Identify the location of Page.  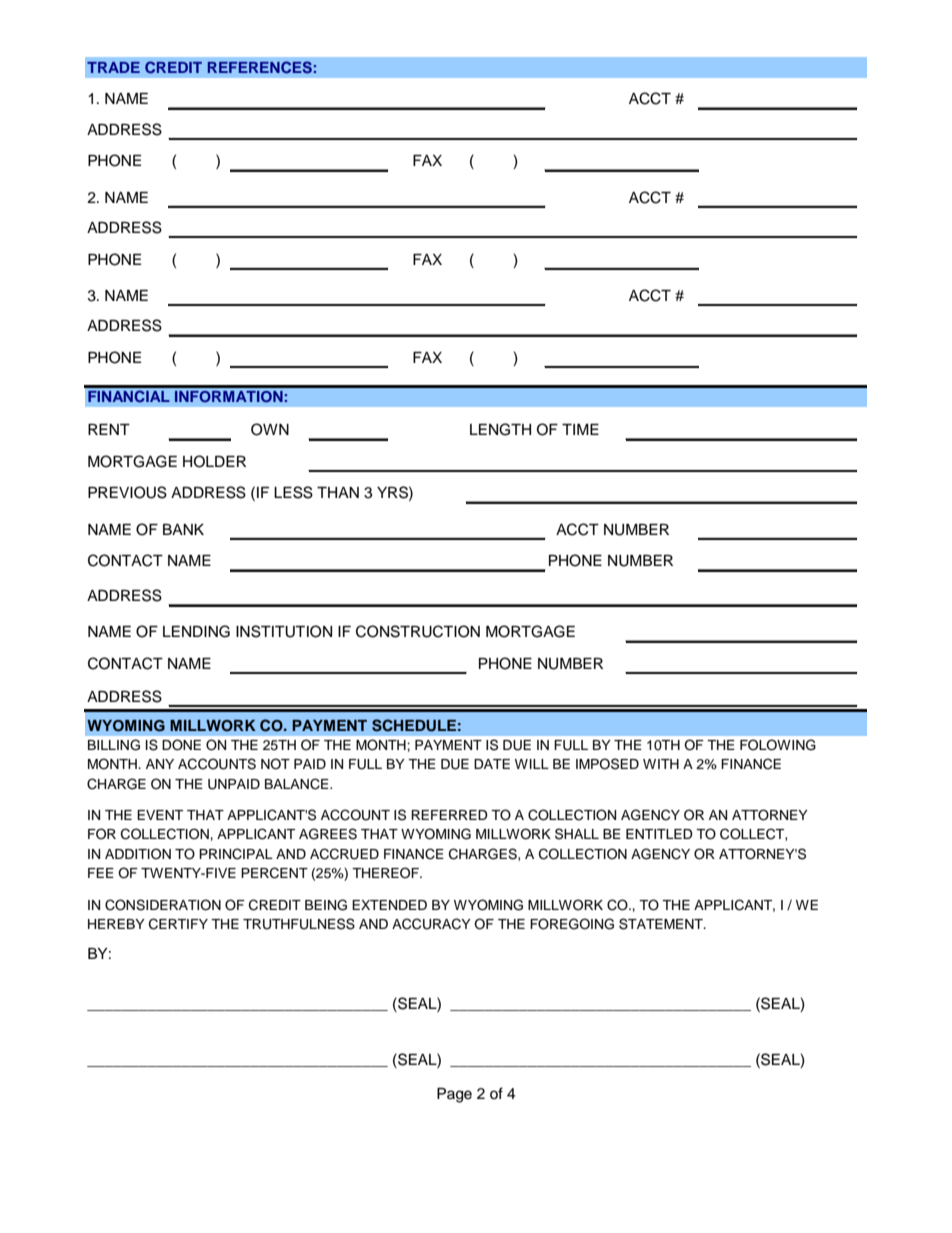
(454, 1095).
